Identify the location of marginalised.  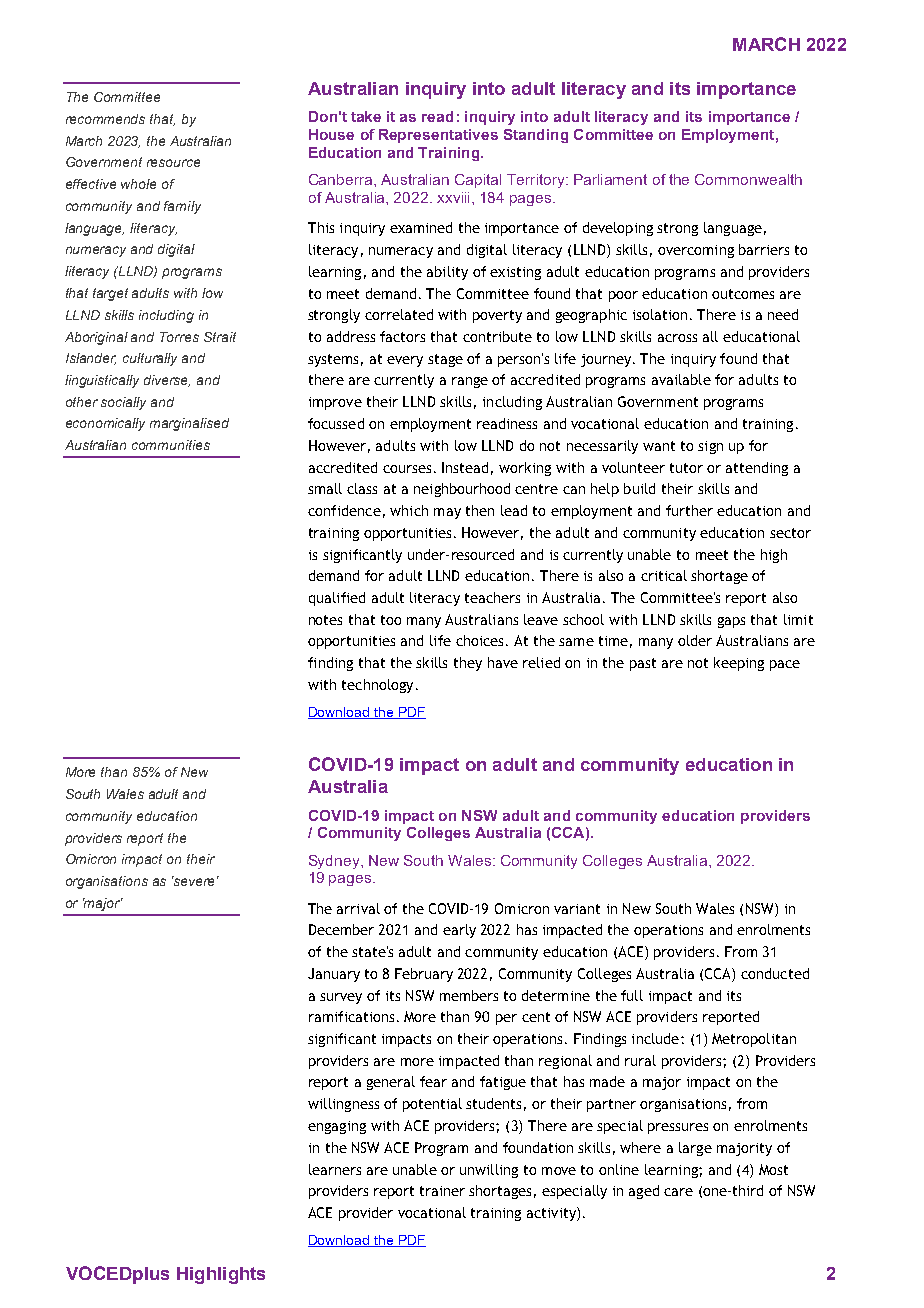
(189, 424).
